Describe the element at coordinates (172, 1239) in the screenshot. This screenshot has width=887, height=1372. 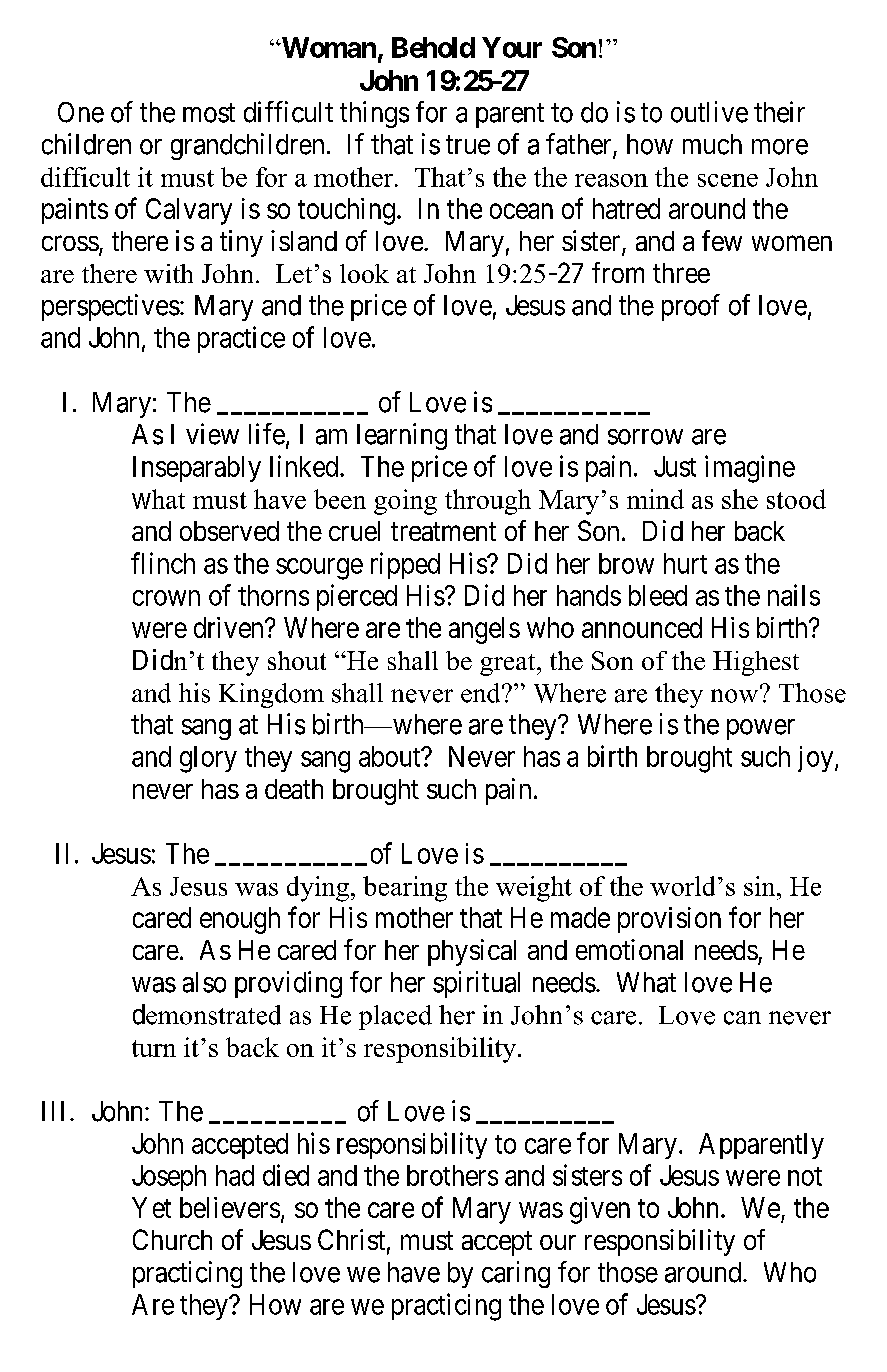
I see `Church` at that location.
